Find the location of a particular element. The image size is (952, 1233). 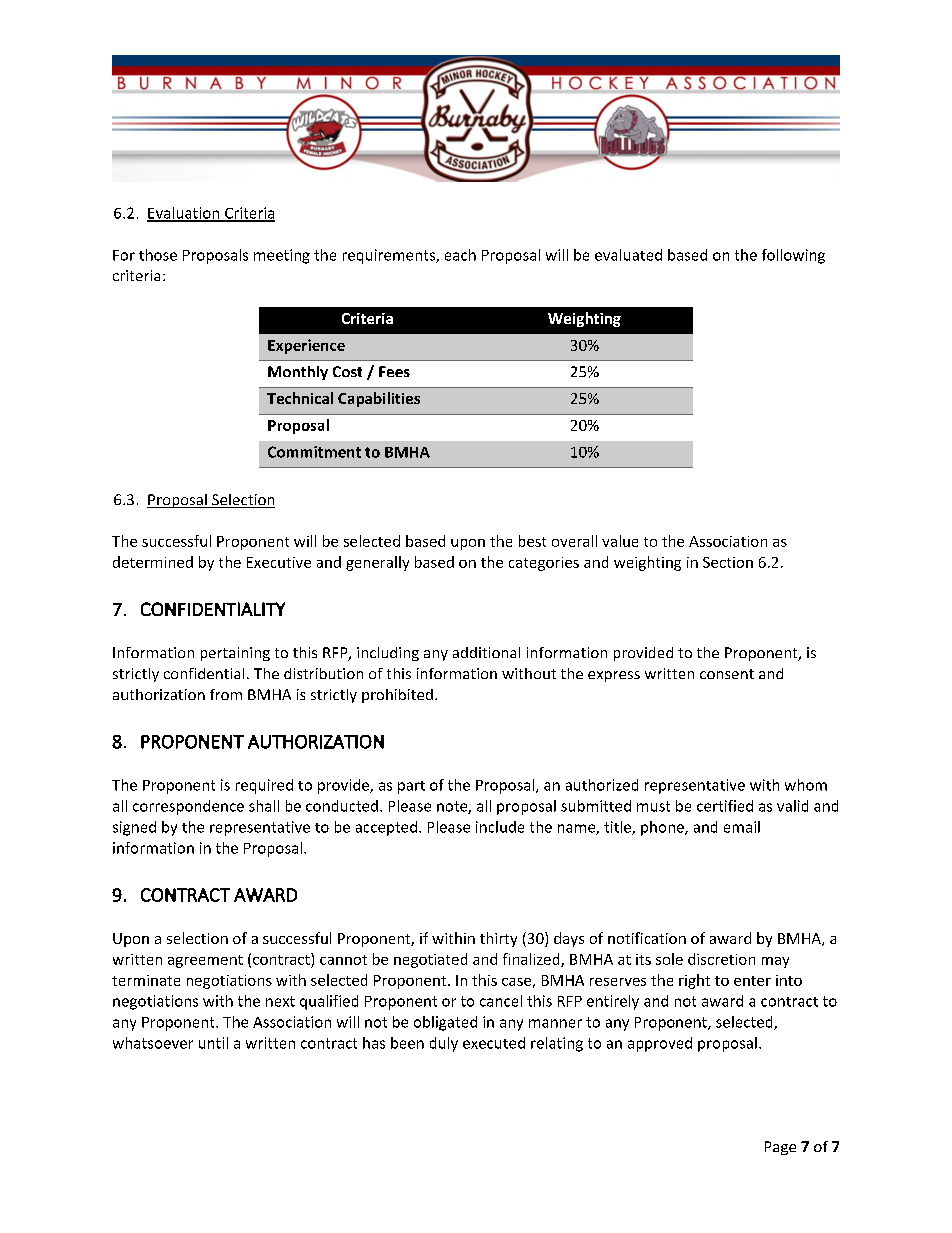

from is located at coordinates (226, 694).
